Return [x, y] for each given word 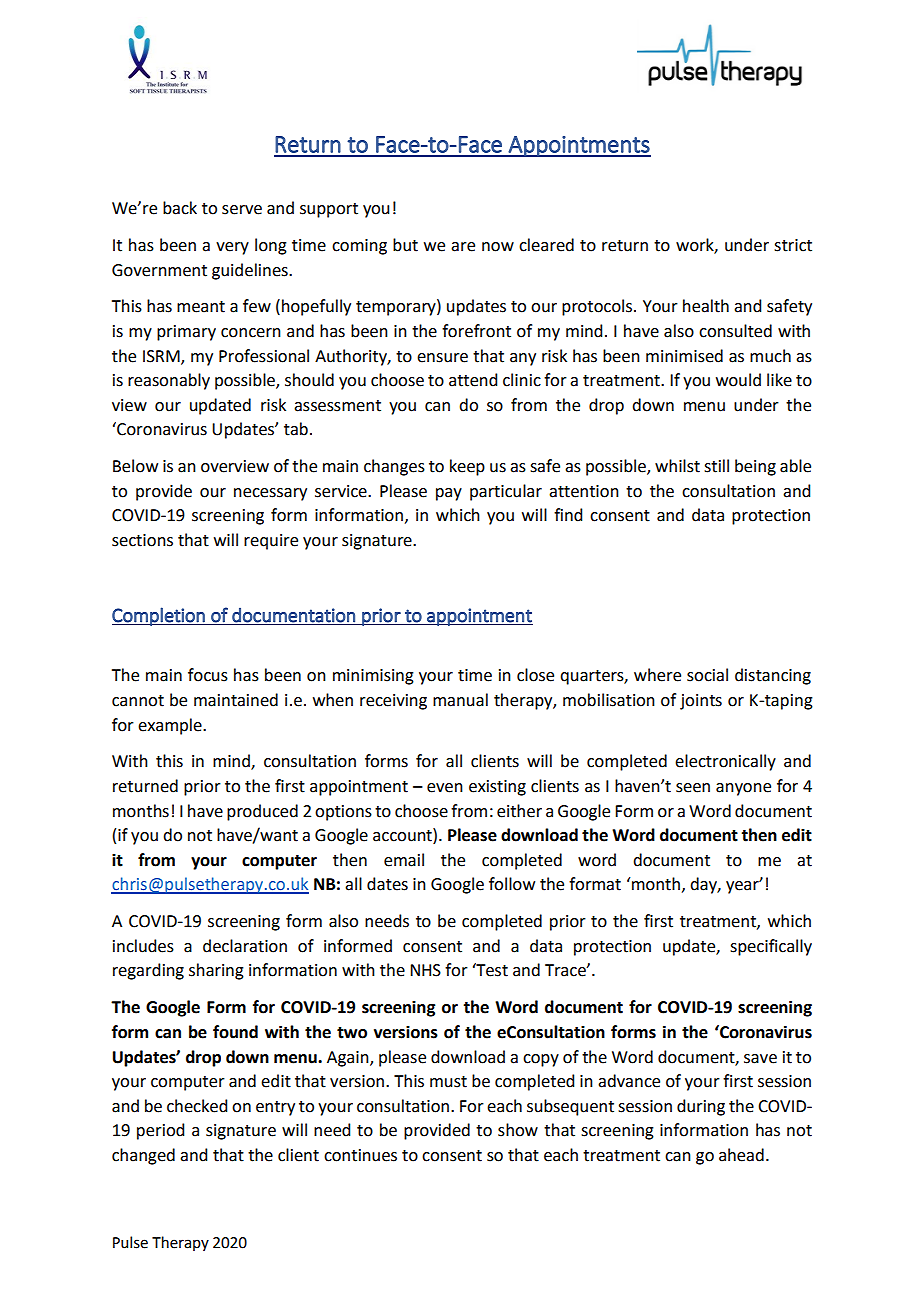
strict [793, 245]
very [232, 248]
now [498, 247]
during [701, 1107]
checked [197, 1106]
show [518, 1130]
